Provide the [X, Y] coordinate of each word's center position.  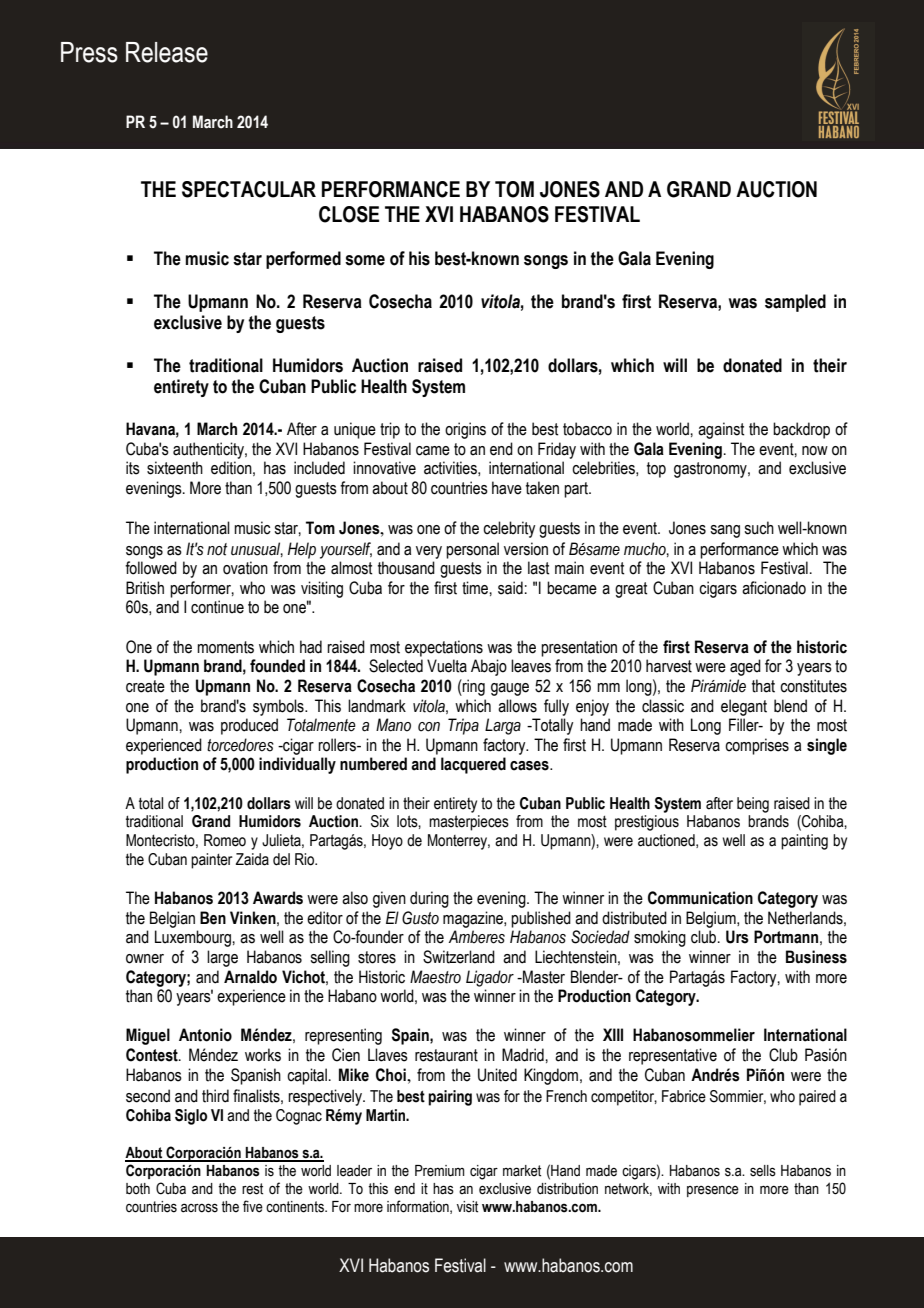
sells [763, 1171]
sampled [795, 303]
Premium [440, 1171]
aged [745, 667]
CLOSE [349, 214]
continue [217, 607]
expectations [444, 648]
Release [167, 52]
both [138, 1189]
